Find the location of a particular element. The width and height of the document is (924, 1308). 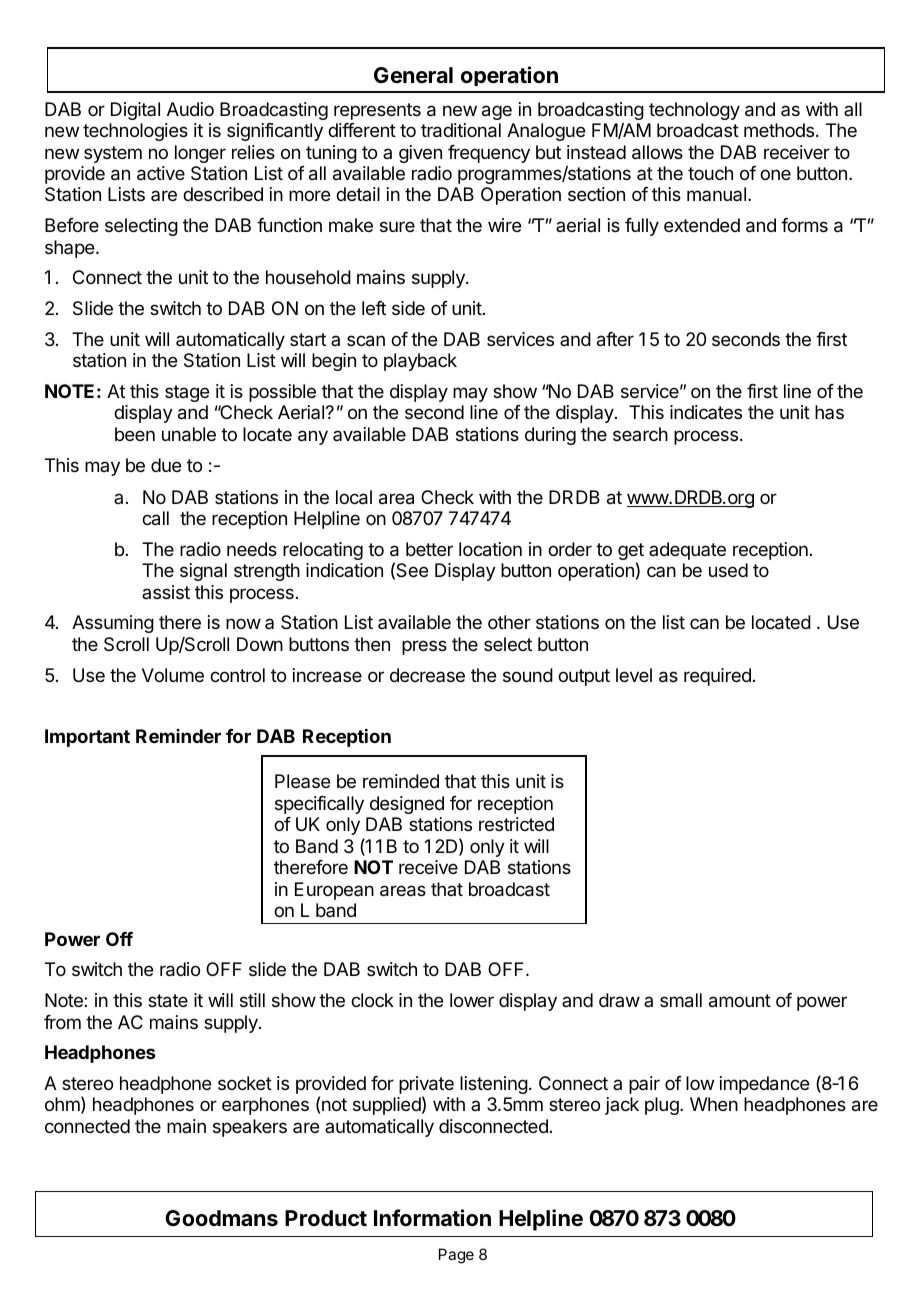

Digital is located at coordinates (135, 111).
